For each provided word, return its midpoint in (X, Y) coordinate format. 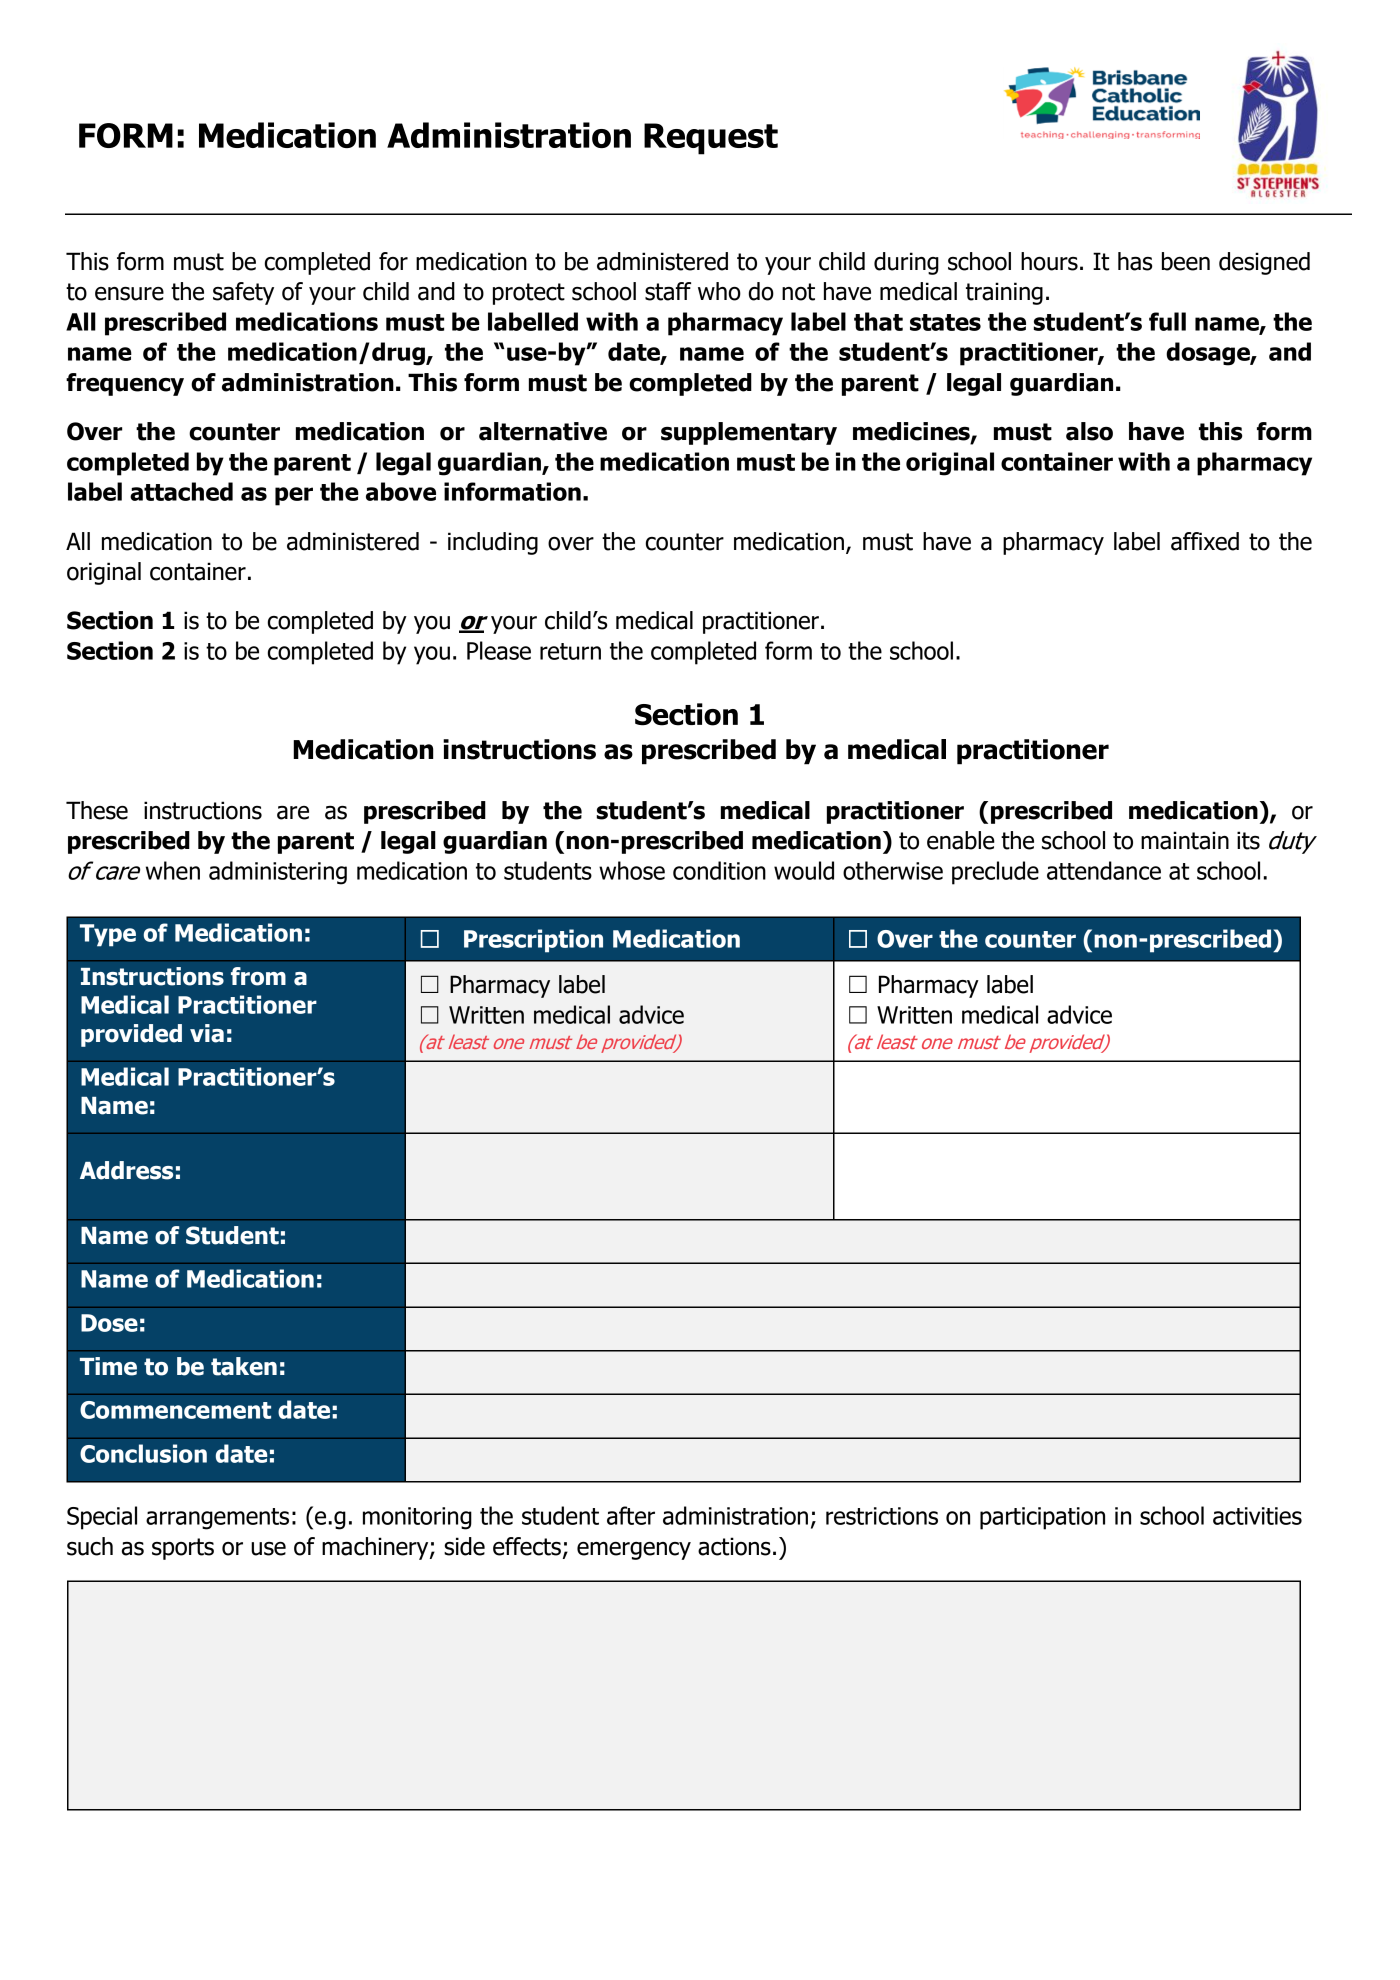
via (207, 1033)
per (294, 496)
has (1135, 261)
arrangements (217, 1519)
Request (711, 139)
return (570, 651)
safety (243, 293)
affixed (1205, 541)
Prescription (533, 941)
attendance (1104, 870)
